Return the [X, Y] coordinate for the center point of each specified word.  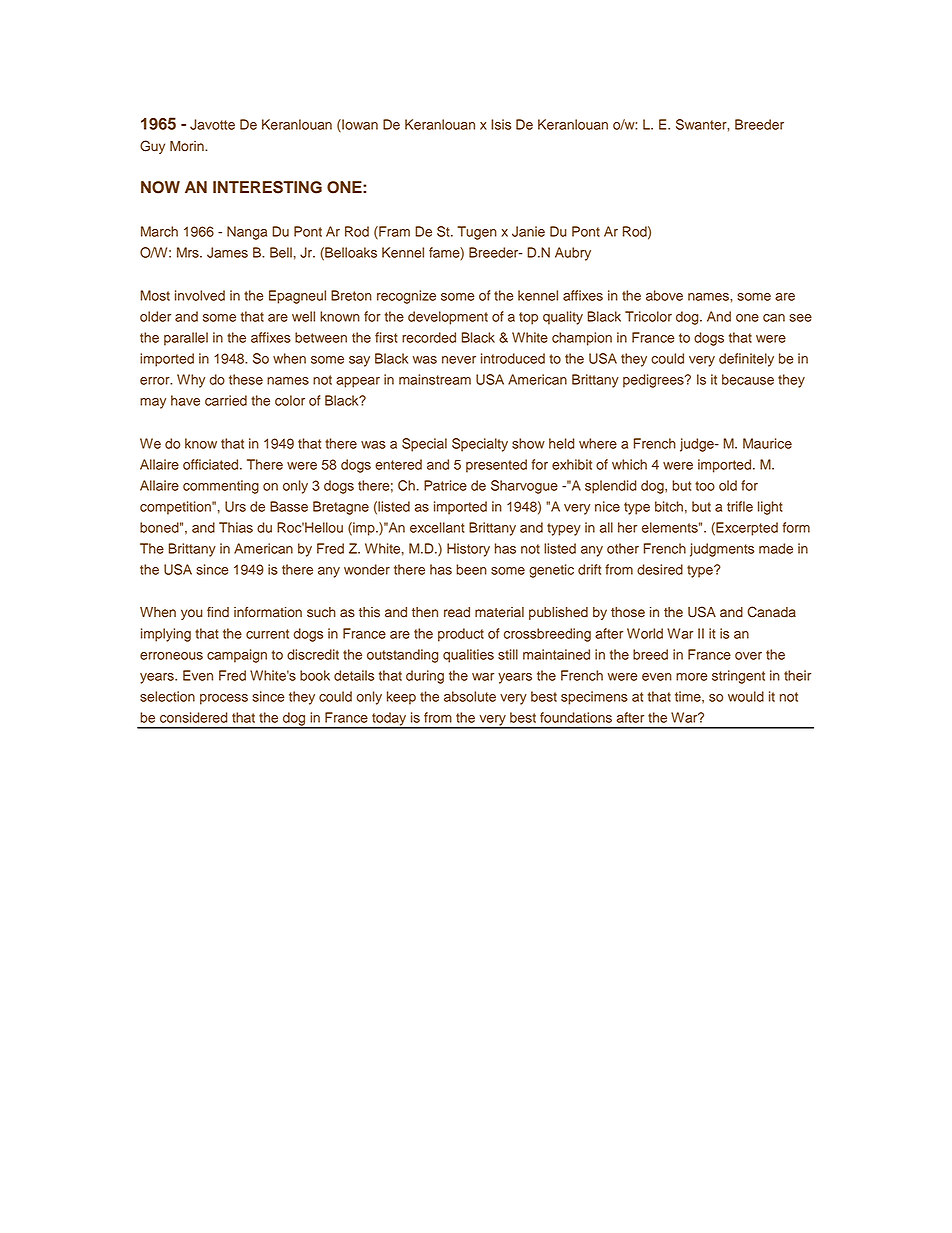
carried [226, 400]
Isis [501, 124]
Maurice [767, 443]
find [218, 612]
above [664, 295]
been [471, 569]
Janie [528, 231]
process [224, 699]
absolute [470, 696]
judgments [722, 550]
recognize [406, 297]
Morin [188, 146]
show [528, 443]
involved [200, 295]
